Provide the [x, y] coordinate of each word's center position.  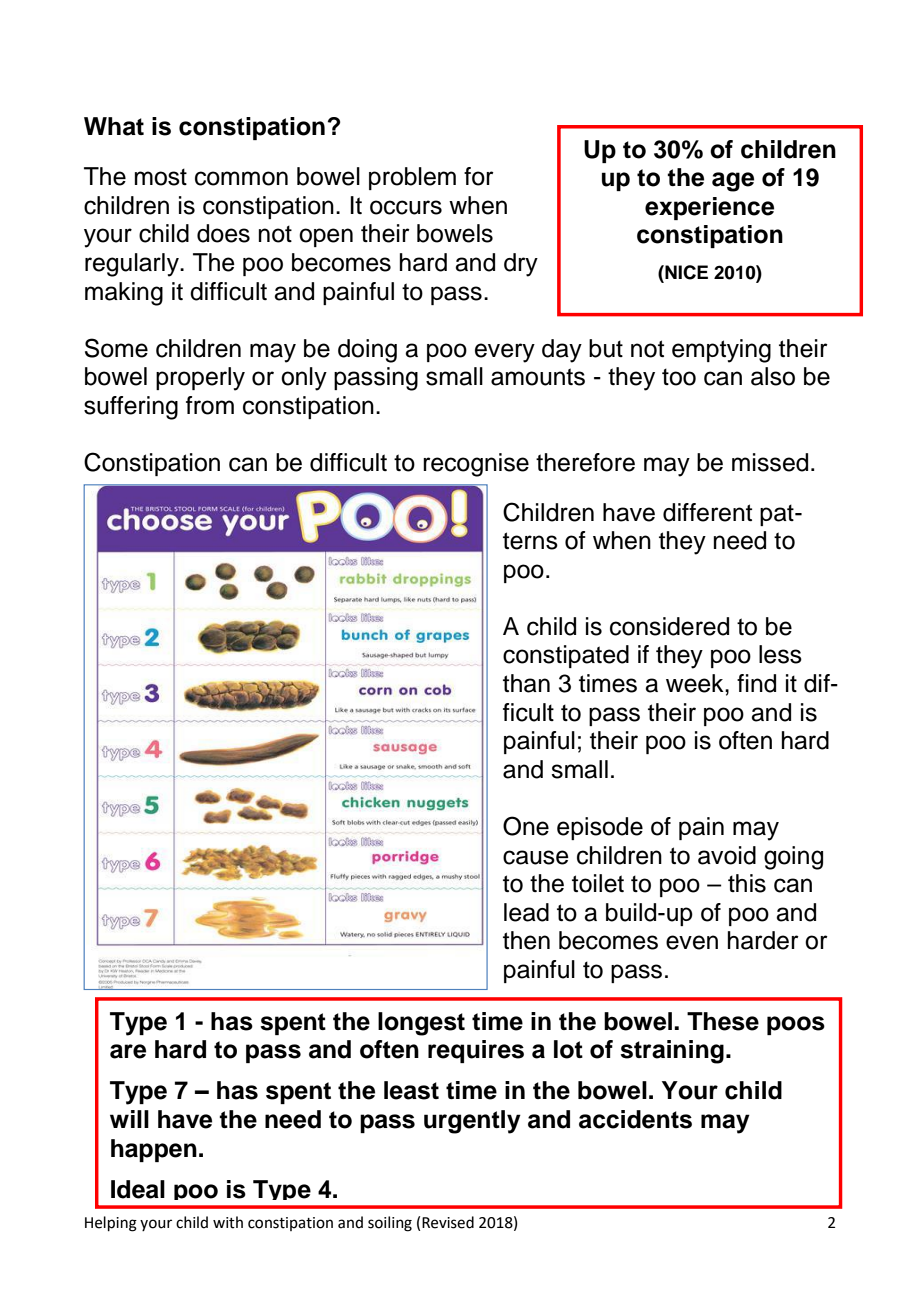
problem [412, 178]
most [161, 177]
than [526, 683]
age [733, 182]
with [228, 1222]
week [696, 683]
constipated [566, 656]
